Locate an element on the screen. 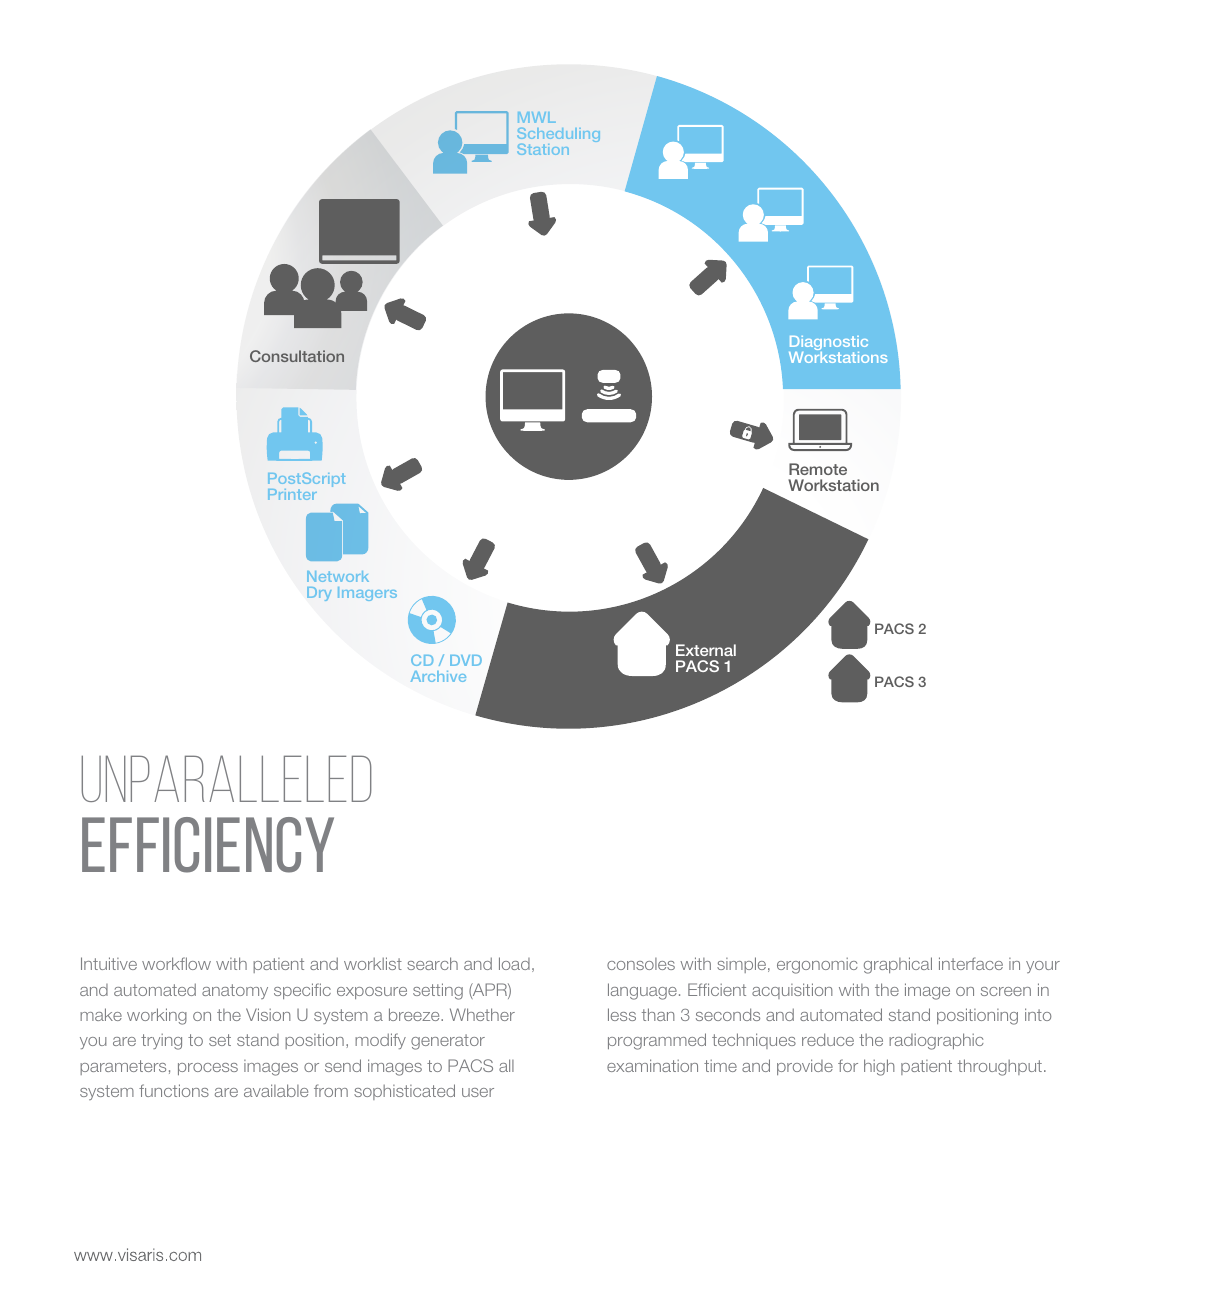  Scheduling is located at coordinates (558, 136).
